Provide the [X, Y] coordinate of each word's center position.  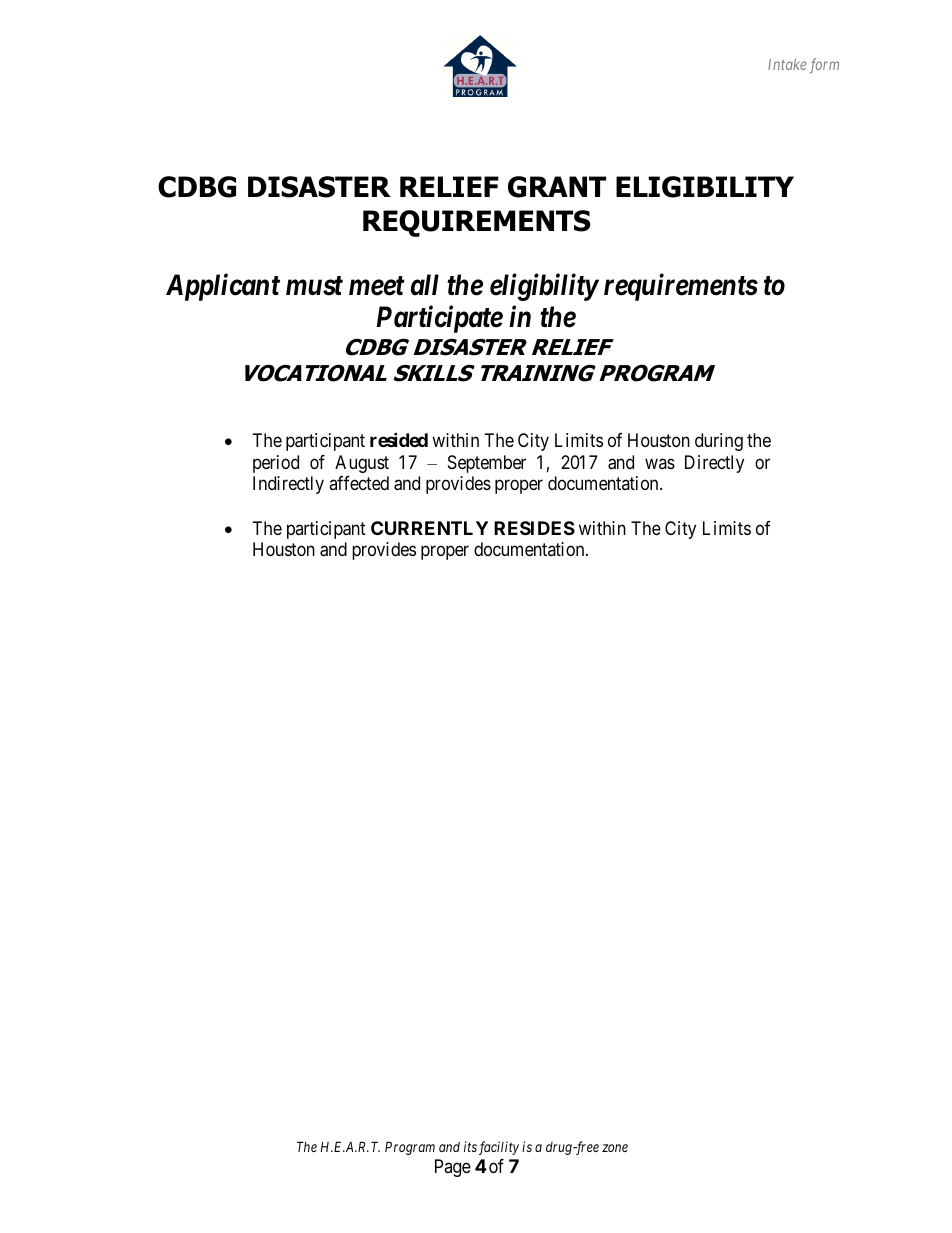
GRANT [557, 187]
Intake [787, 64]
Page [453, 1168]
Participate [440, 319]
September [487, 464]
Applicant [223, 287]
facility [499, 1148]
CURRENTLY [429, 528]
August [362, 464]
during [719, 442]
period [276, 464]
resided [399, 440]
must [314, 286]
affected [359, 483]
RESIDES [534, 528]
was [660, 463]
